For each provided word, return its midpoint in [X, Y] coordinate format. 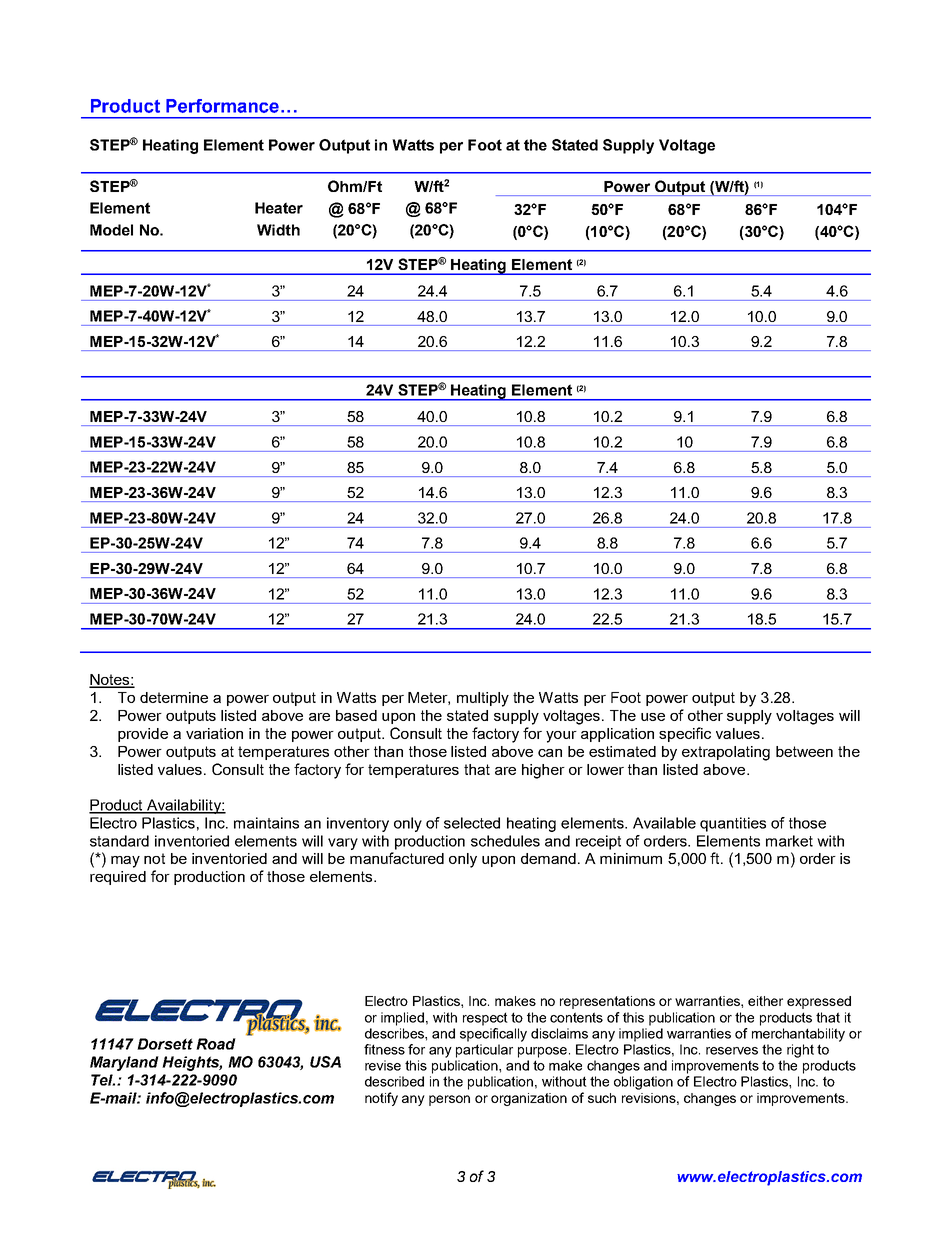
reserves [732, 1051]
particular [484, 1051]
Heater [279, 208]
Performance [222, 106]
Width [278, 230]
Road [216, 1044]
